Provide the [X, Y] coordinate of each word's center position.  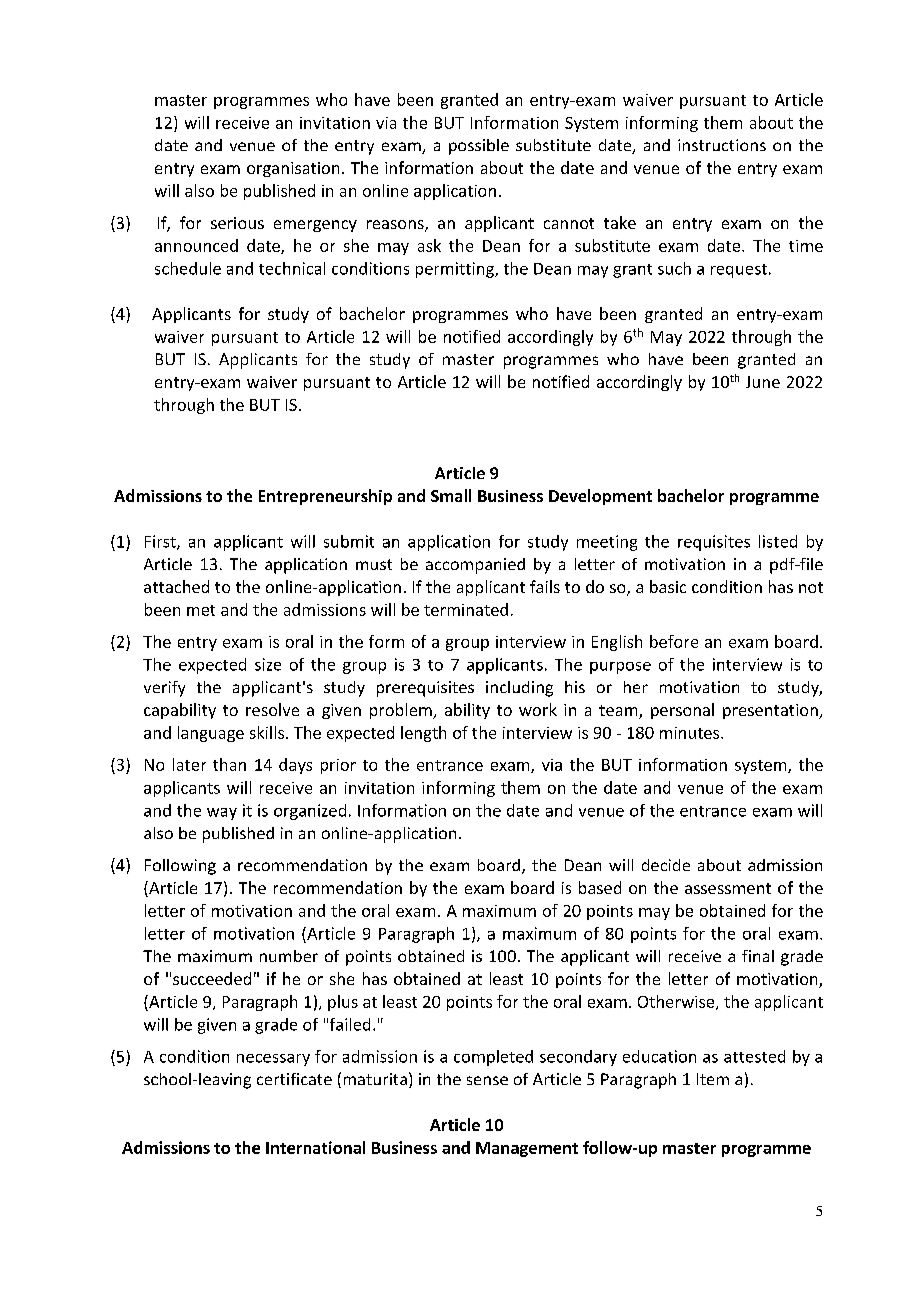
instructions [722, 145]
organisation [293, 169]
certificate [294, 1079]
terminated [466, 609]
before [674, 641]
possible [479, 147]
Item [713, 1079]
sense [487, 1080]
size [268, 664]
